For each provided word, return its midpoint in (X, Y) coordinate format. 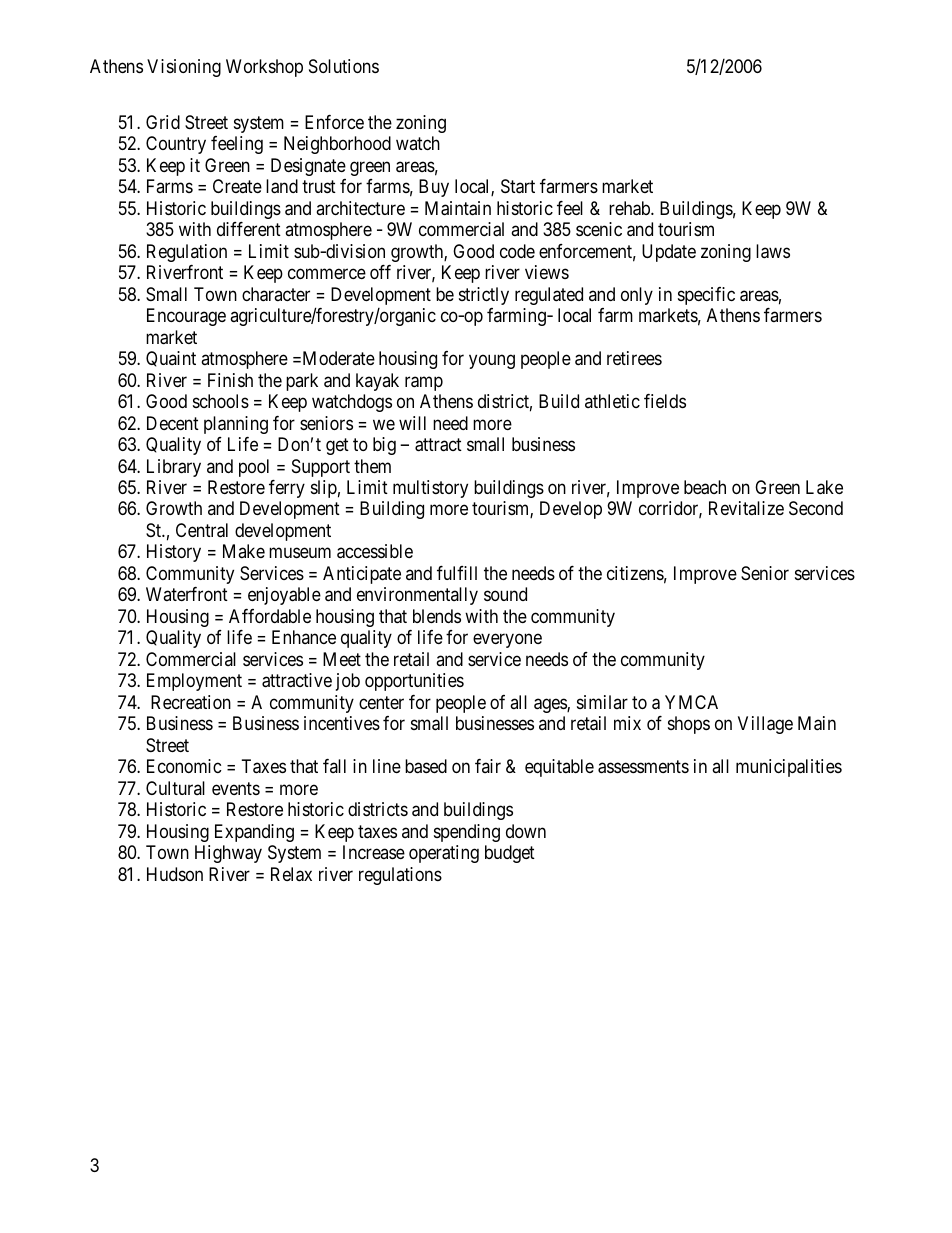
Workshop (264, 68)
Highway (228, 854)
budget (510, 854)
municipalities (789, 768)
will (412, 423)
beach (705, 487)
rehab (630, 208)
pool (254, 468)
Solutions (344, 66)
